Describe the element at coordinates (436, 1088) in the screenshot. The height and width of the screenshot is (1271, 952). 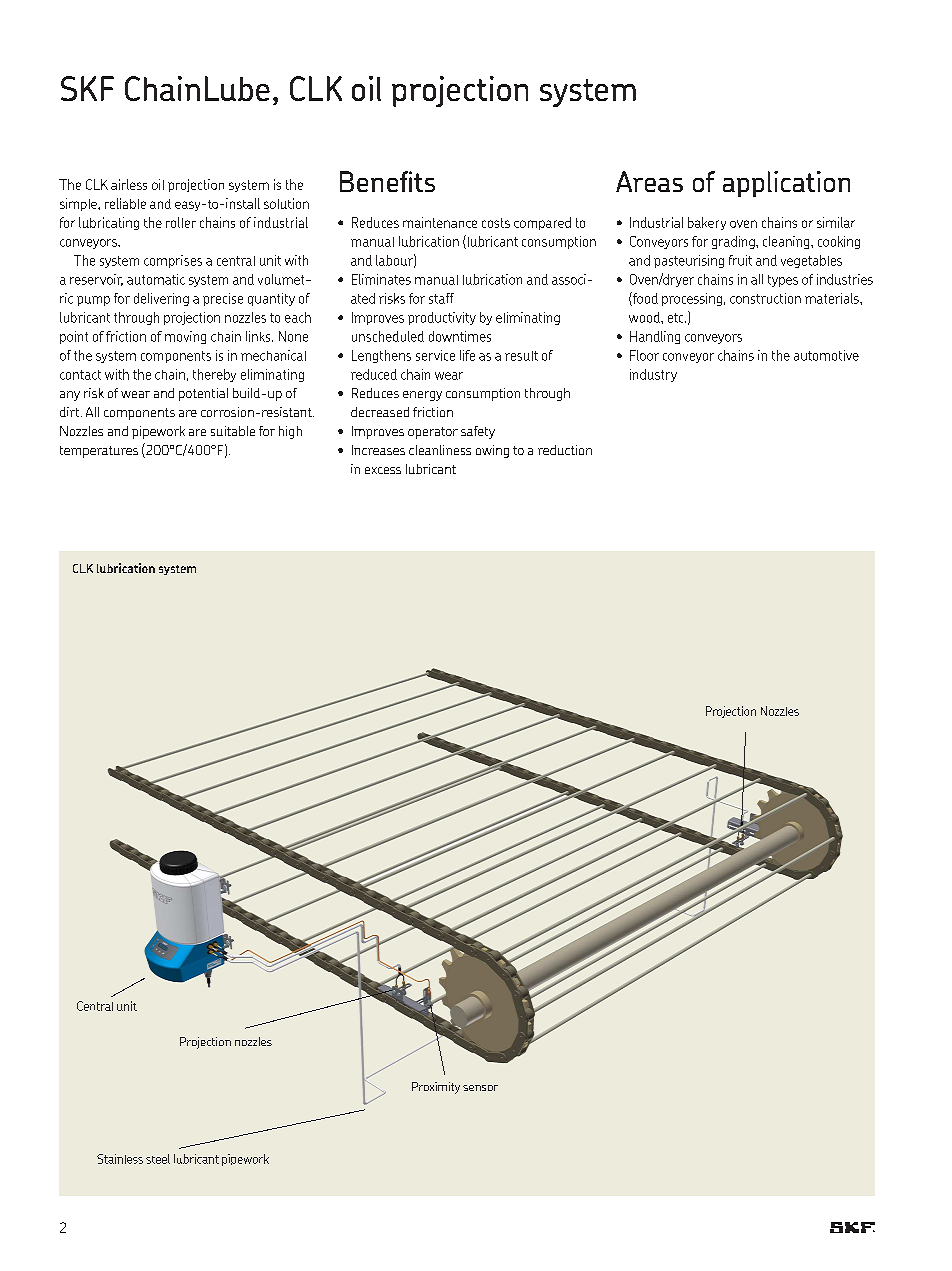
I see `Proximity` at that location.
